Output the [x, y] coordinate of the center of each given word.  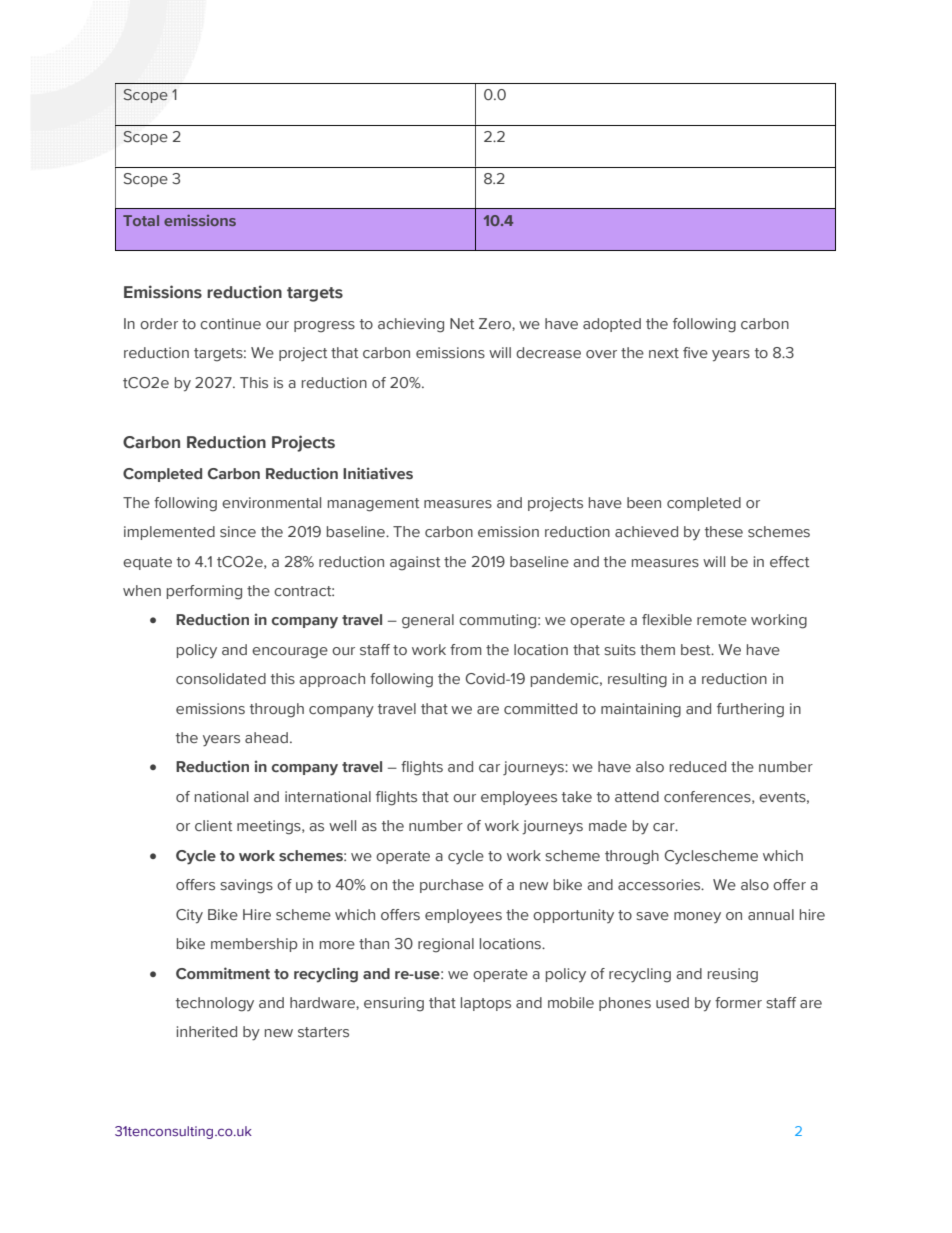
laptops [486, 1004]
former [738, 1002]
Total [141, 220]
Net [462, 323]
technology [215, 1004]
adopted [612, 325]
